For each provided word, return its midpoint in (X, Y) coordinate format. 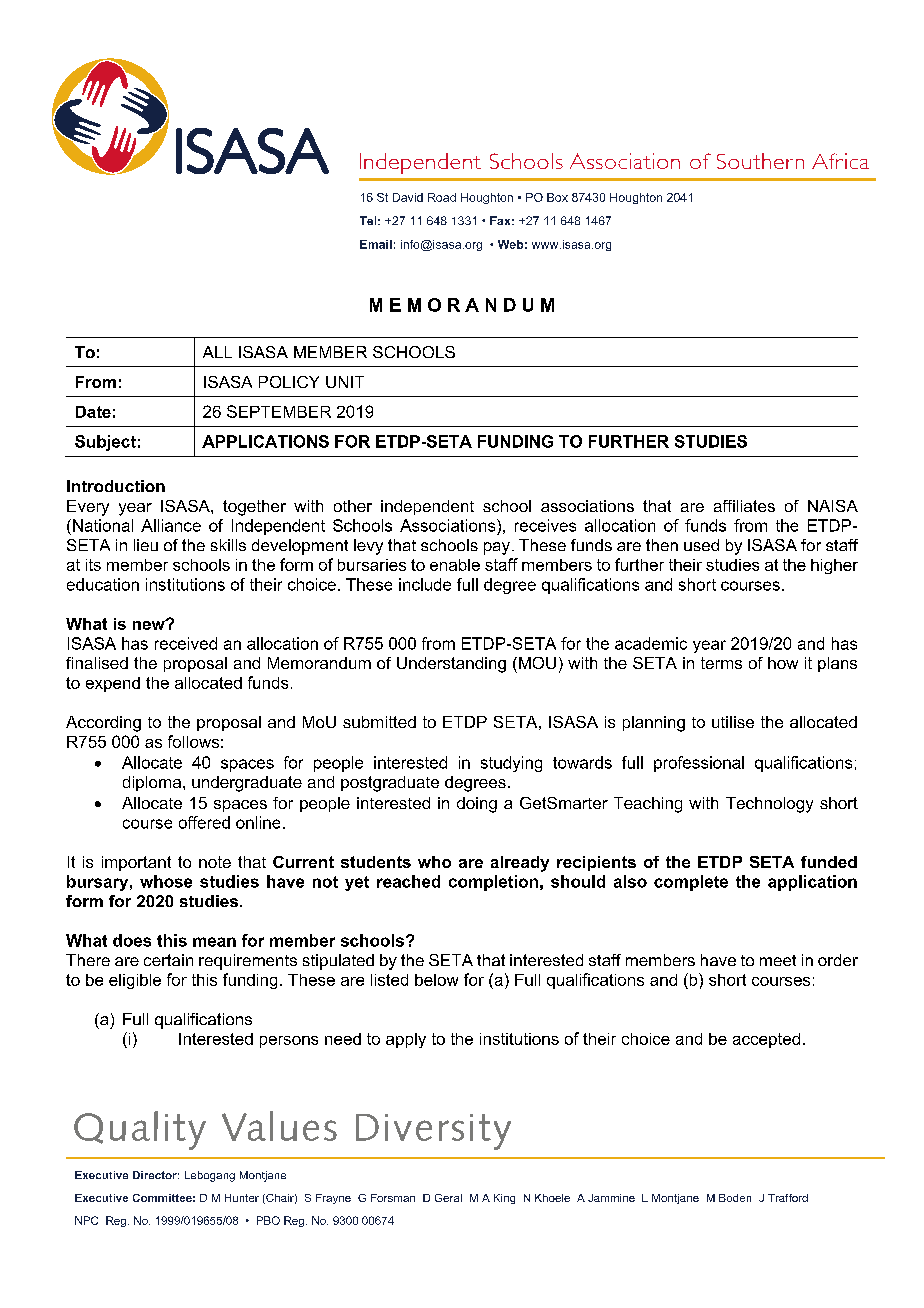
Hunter (242, 1198)
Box (557, 197)
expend (113, 684)
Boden (735, 1198)
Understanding (451, 665)
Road (442, 197)
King (504, 1199)
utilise (733, 722)
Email (376, 244)
